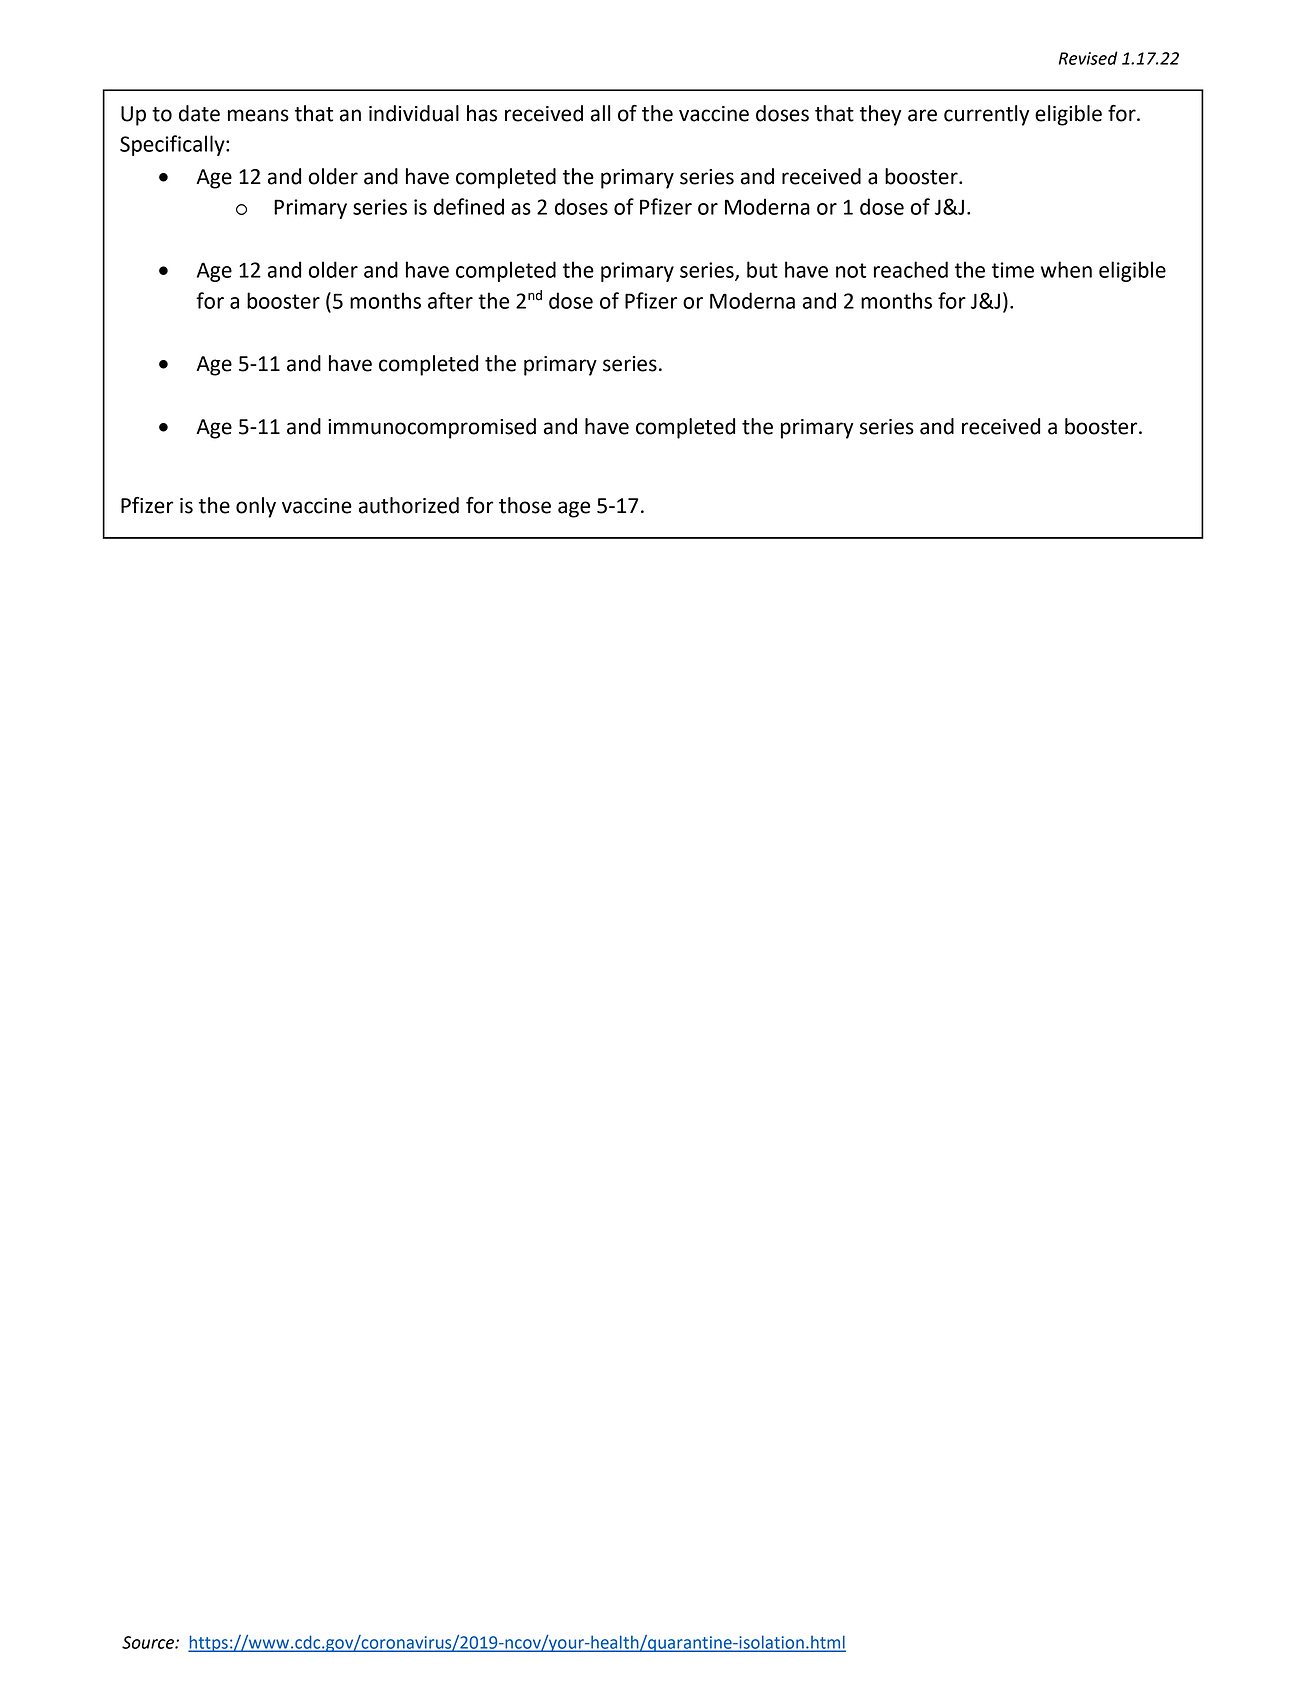 The image size is (1302, 1684). What do you see at coordinates (450, 300) in the screenshot?
I see `after` at bounding box center [450, 300].
